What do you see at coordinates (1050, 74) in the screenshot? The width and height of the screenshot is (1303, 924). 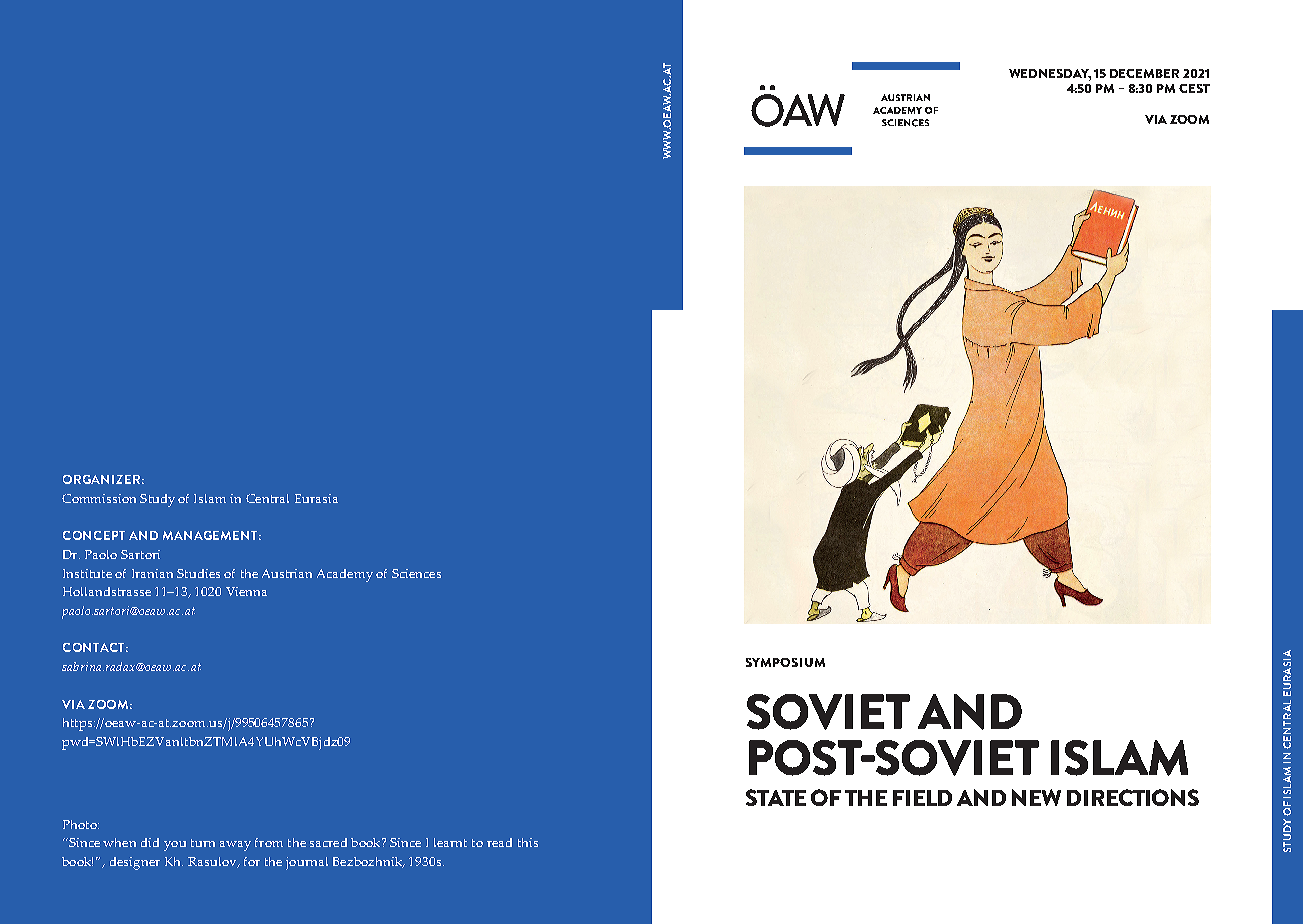 I see `WEDNESDAY` at bounding box center [1050, 74].
